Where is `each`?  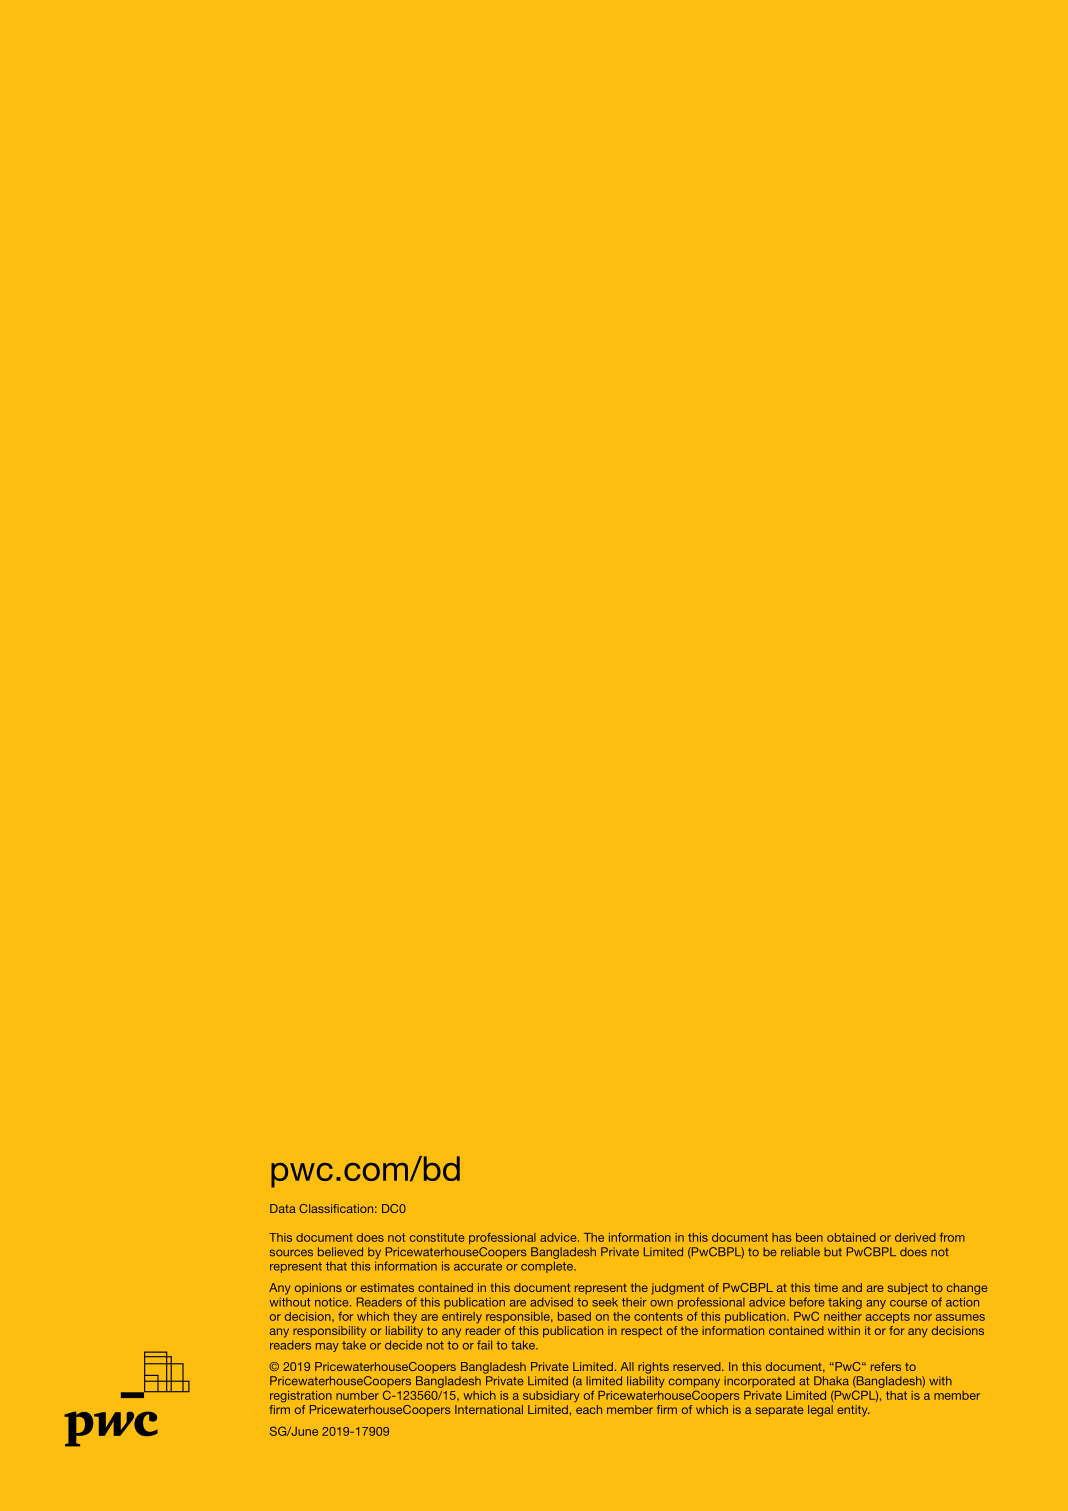
each is located at coordinates (589, 1409).
